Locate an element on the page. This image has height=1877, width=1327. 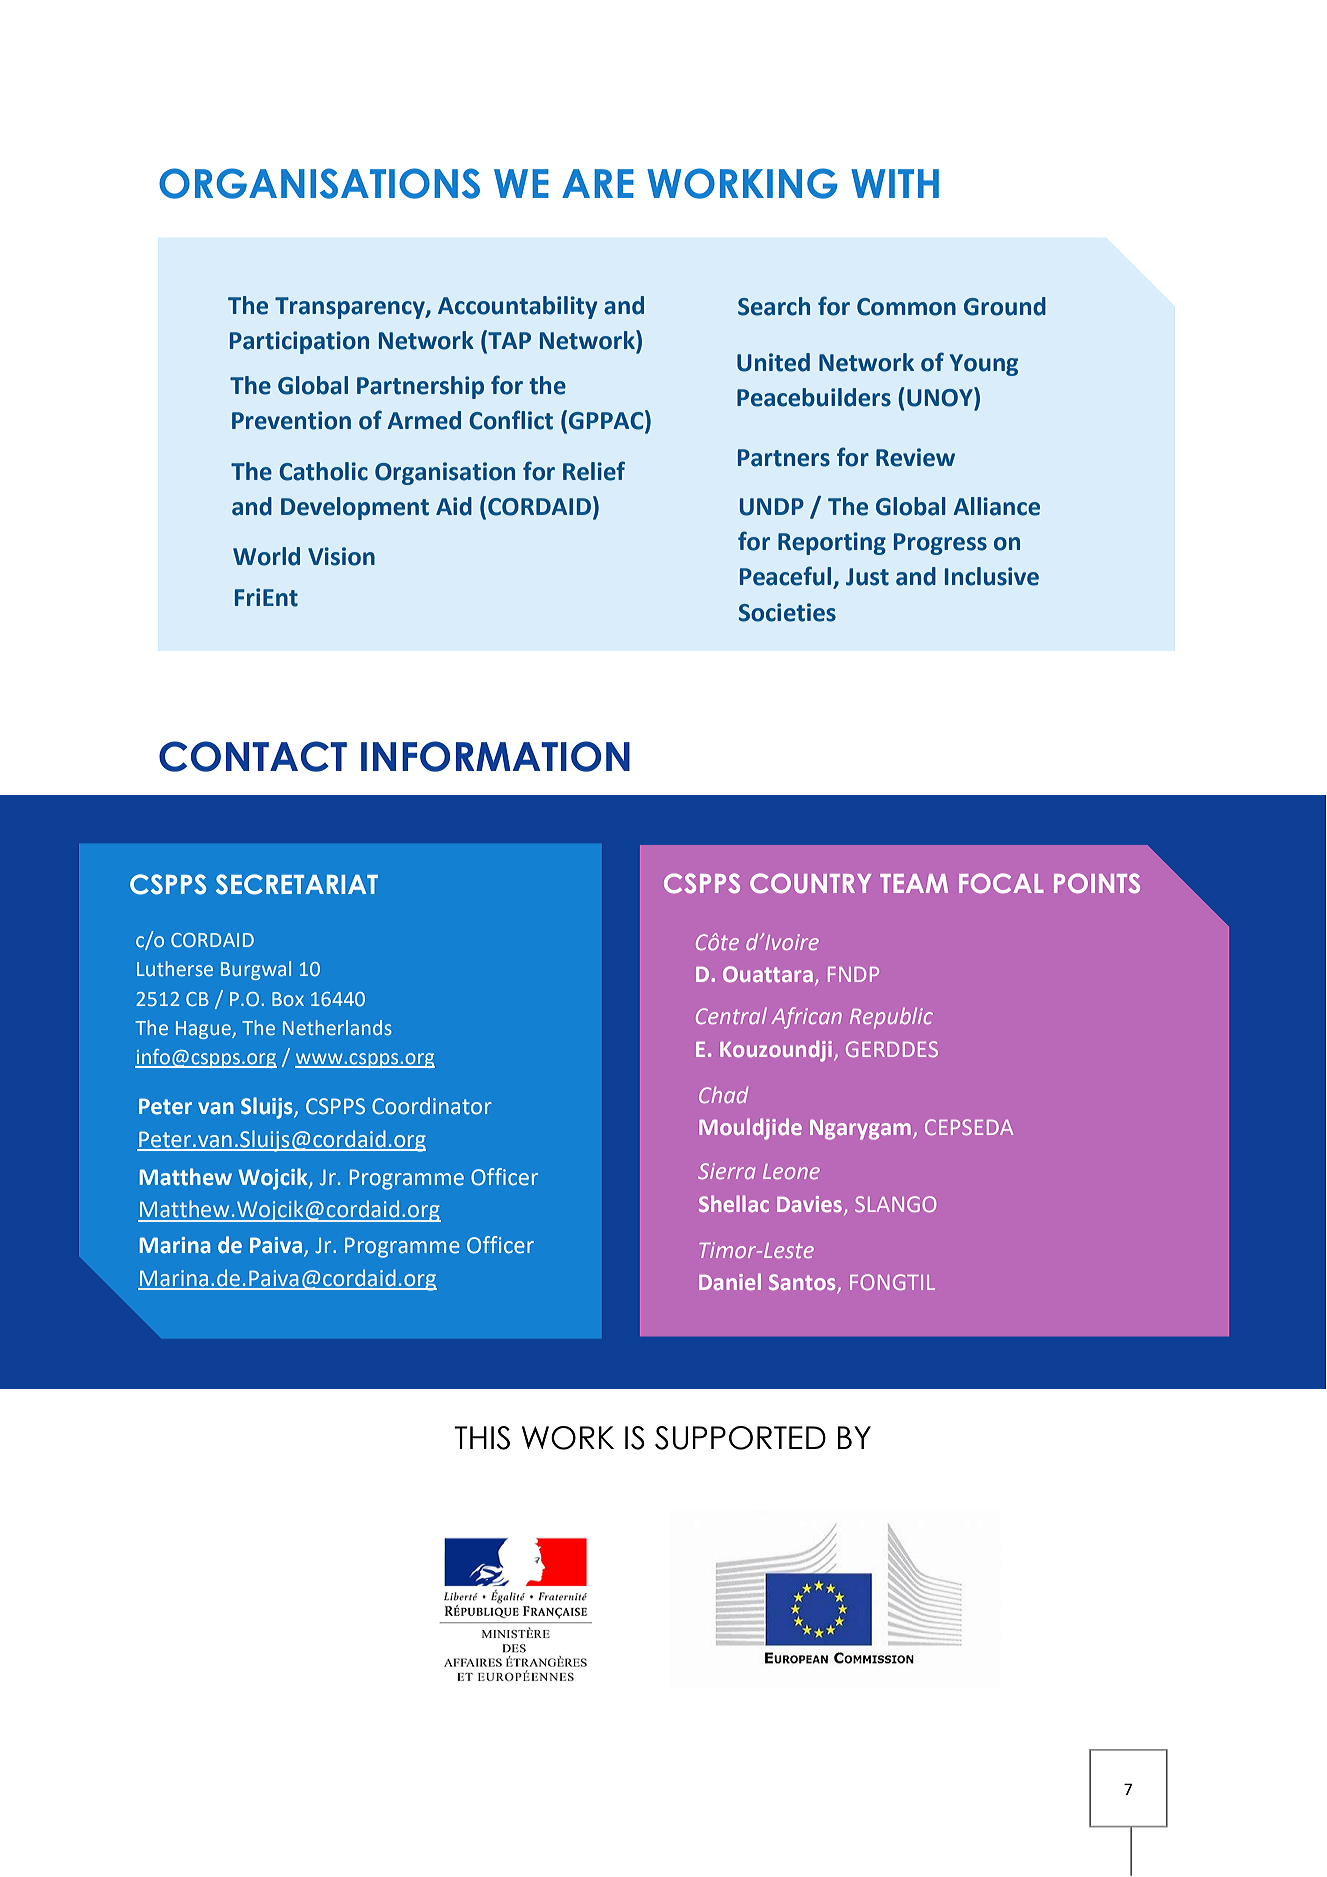
FOCAL is located at coordinates (1001, 883).
